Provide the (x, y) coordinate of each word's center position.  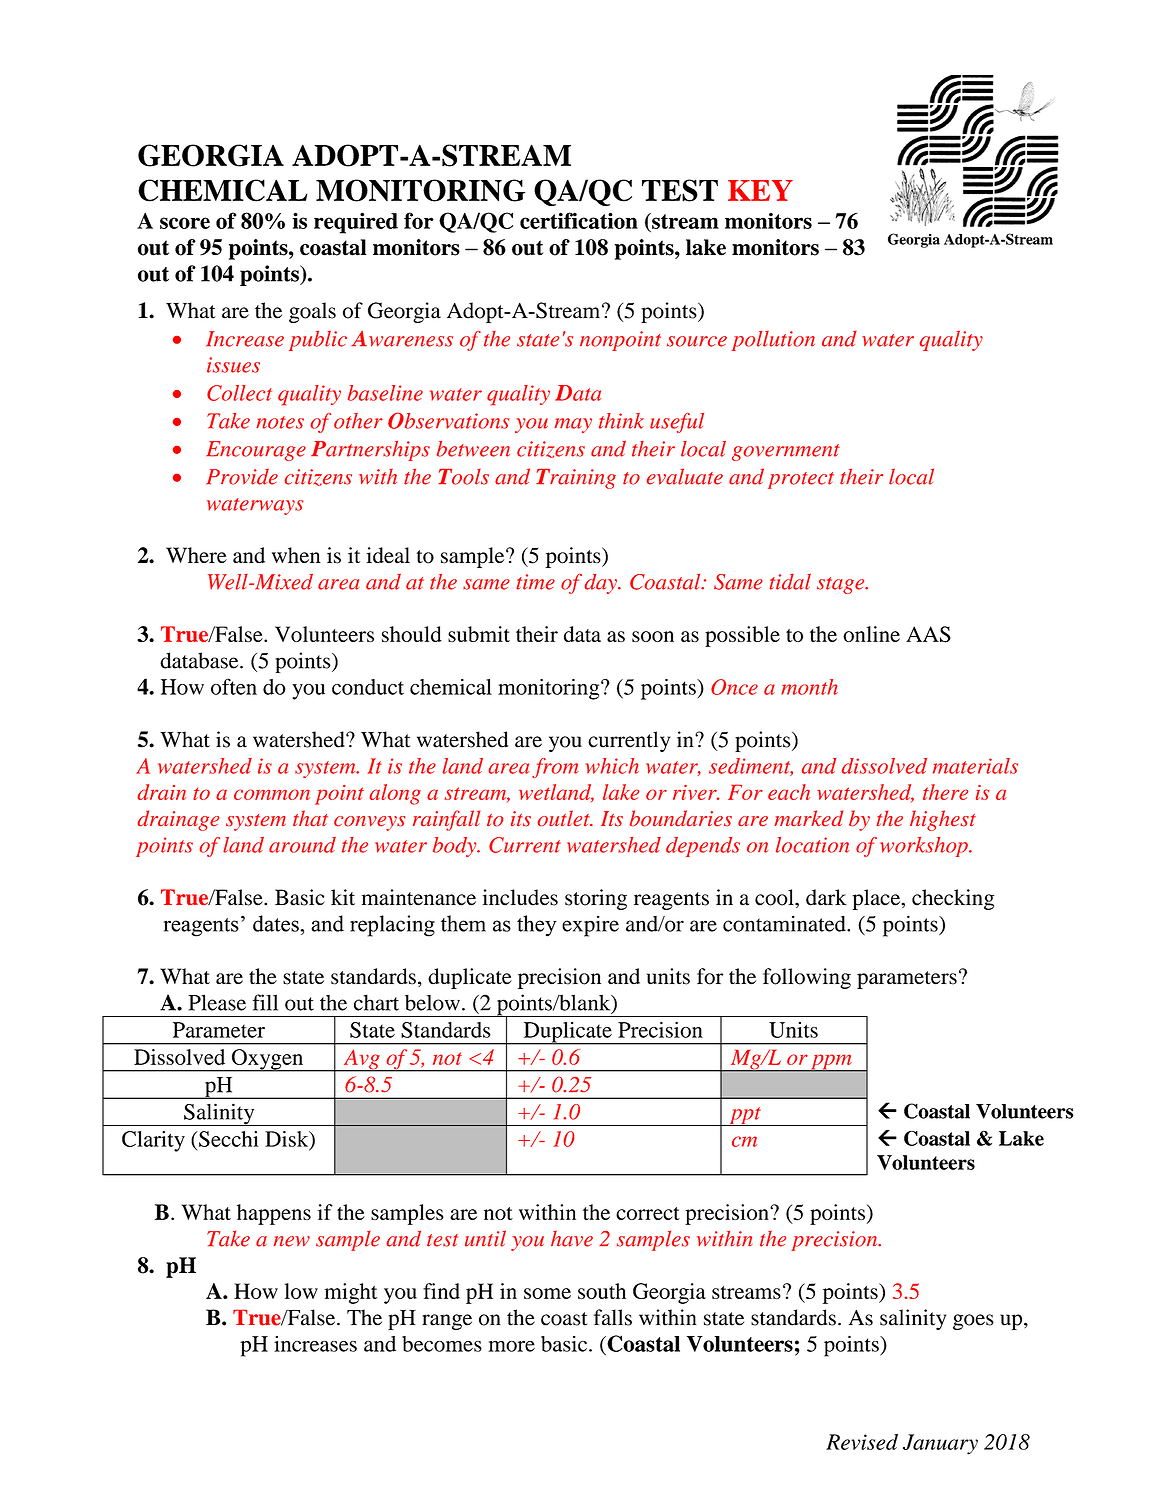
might (351, 1293)
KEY (760, 190)
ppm (831, 1063)
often (234, 686)
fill (265, 1002)
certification (579, 220)
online (871, 634)
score (185, 223)
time (535, 582)
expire (590, 926)
